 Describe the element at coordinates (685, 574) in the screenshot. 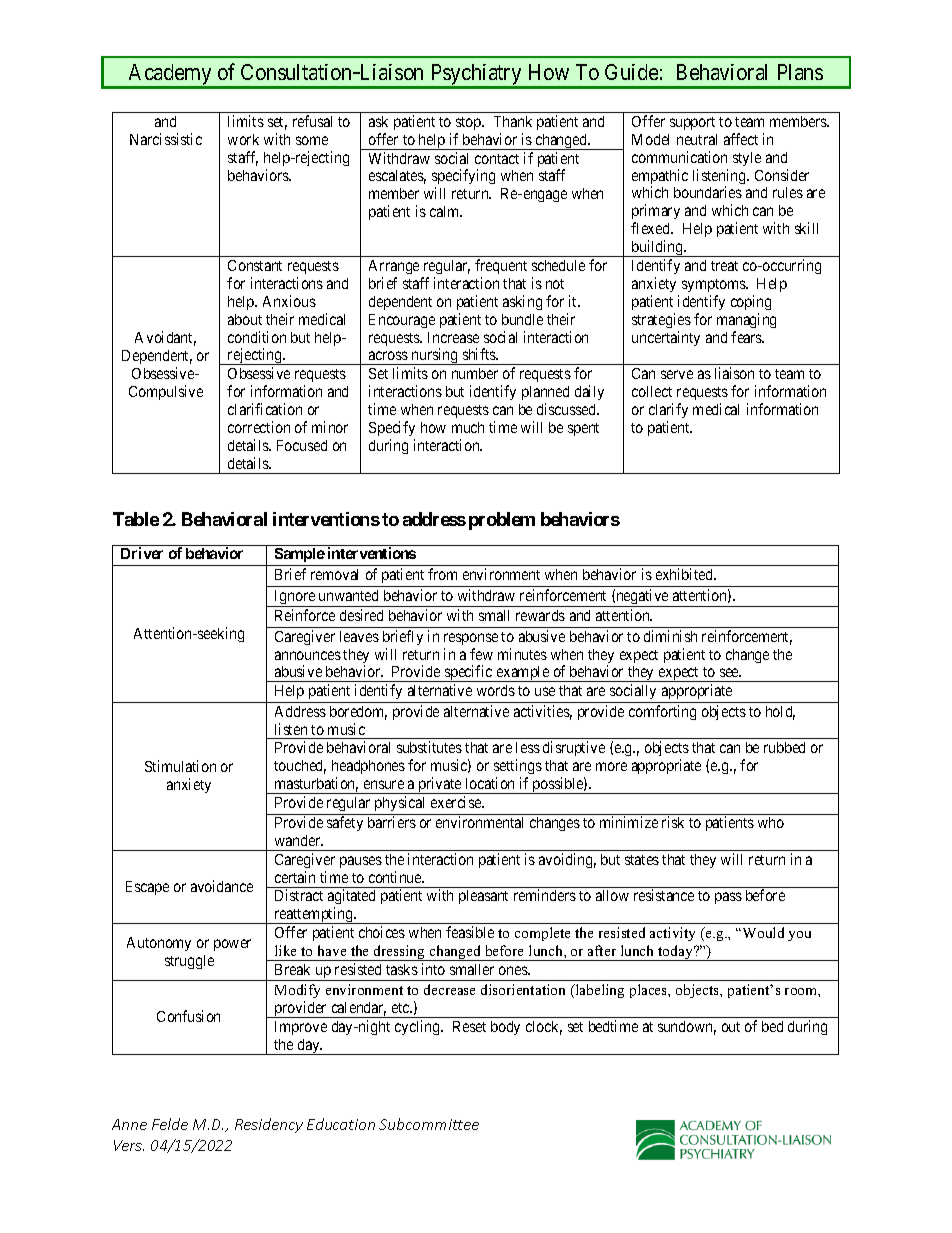

I see `exhibited` at that location.
